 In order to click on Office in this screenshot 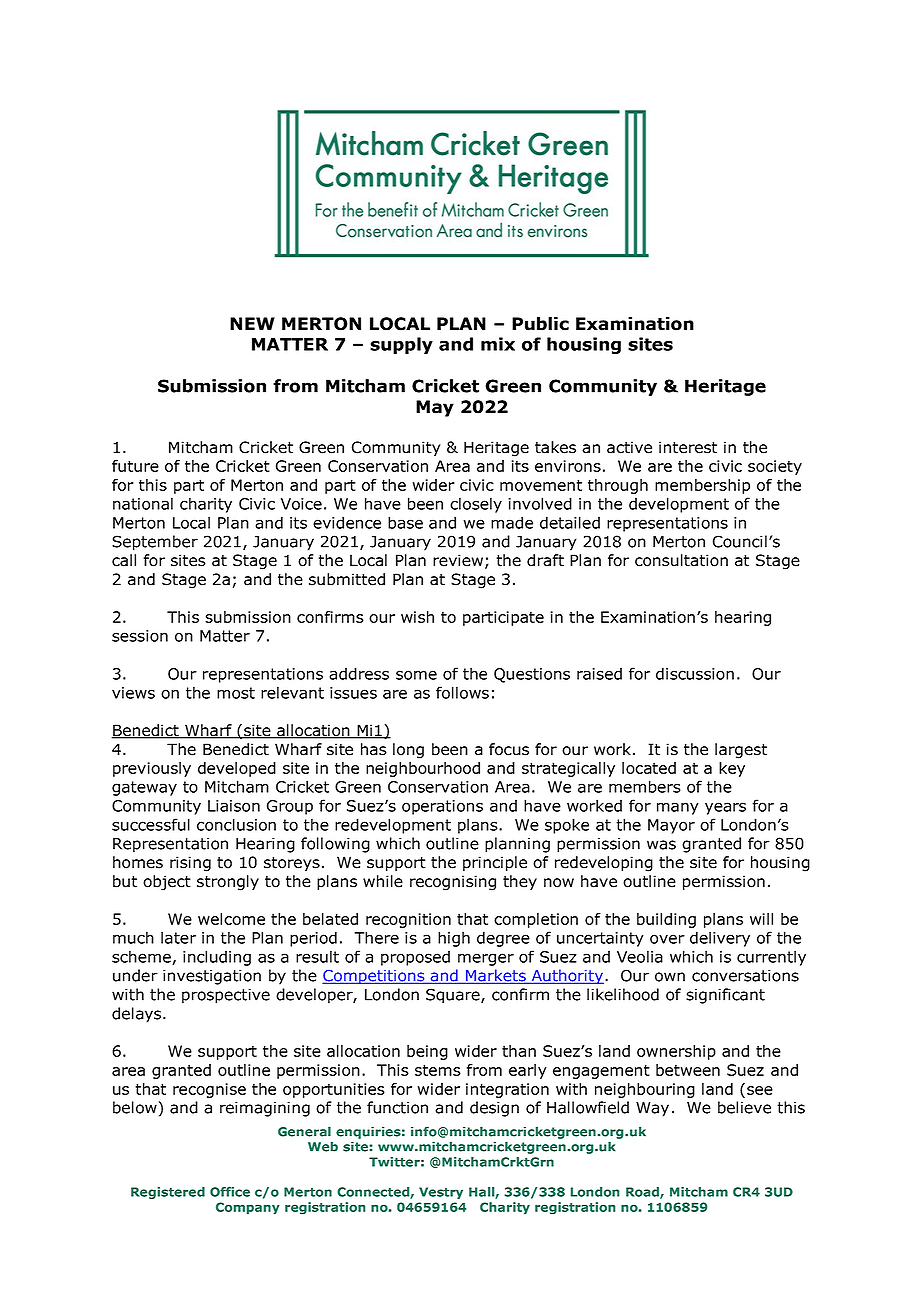, I will do `click(230, 1192)`.
